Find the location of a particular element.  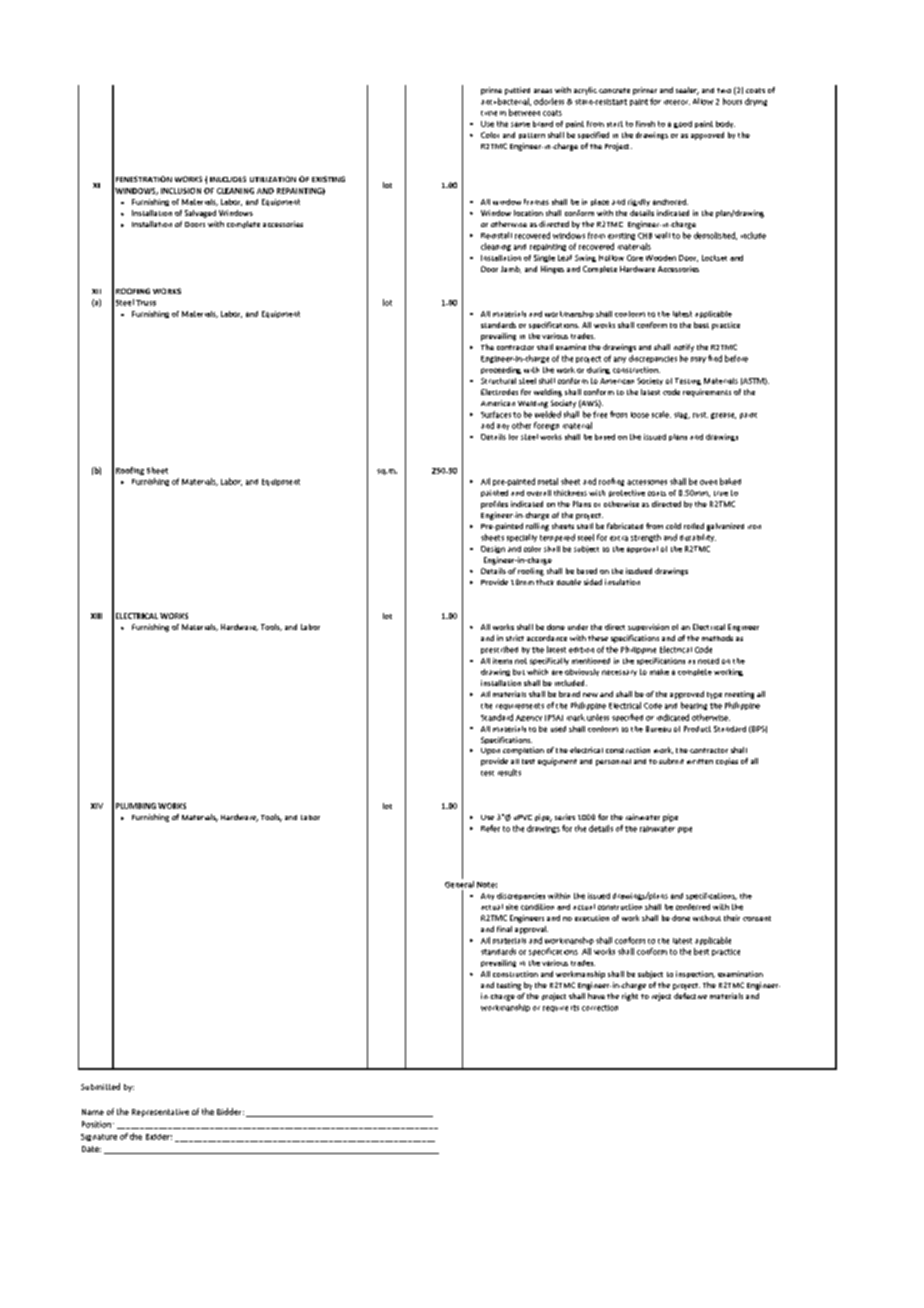

good is located at coordinates (683, 124).
